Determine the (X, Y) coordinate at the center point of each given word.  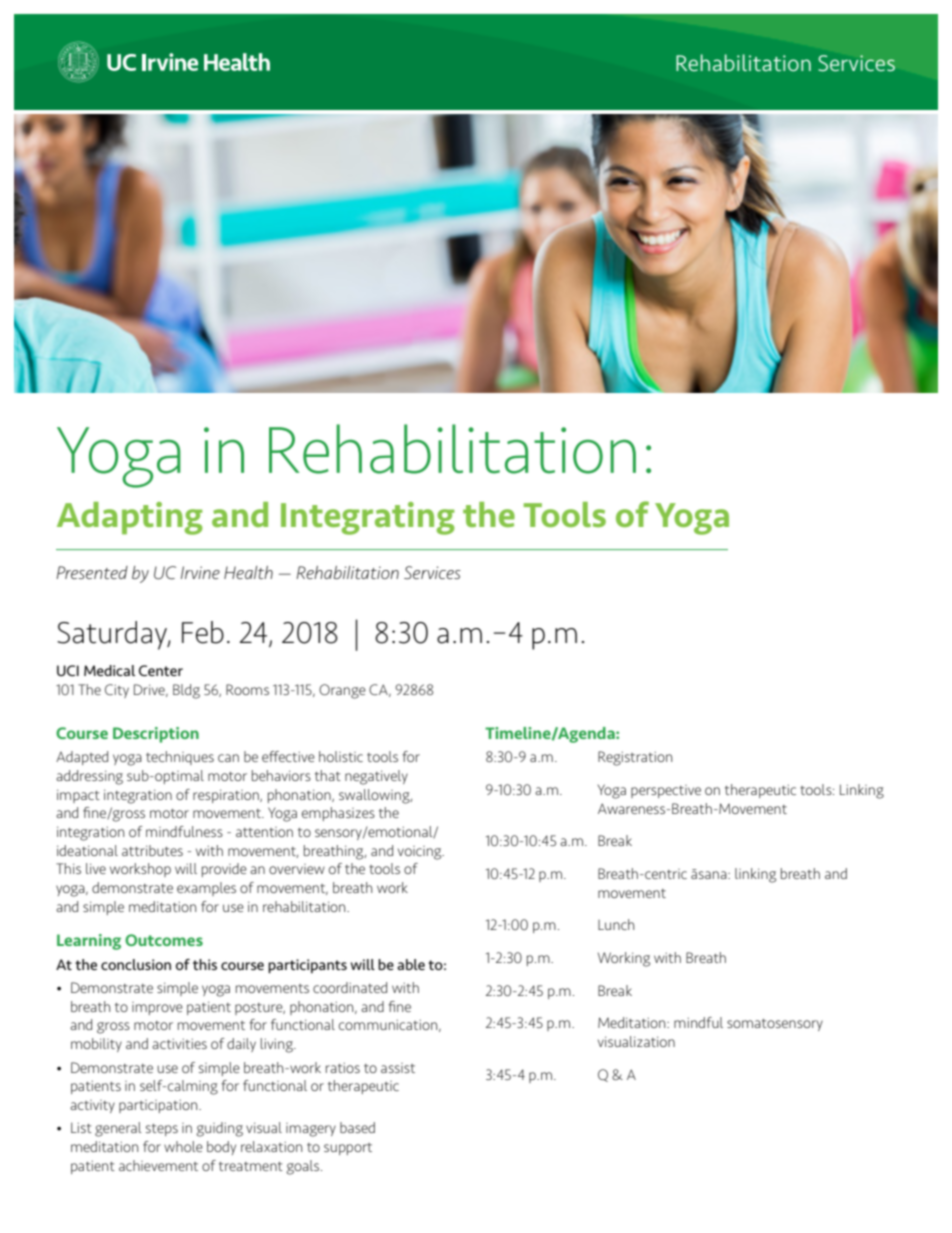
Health (248, 572)
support (348, 1149)
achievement (158, 1165)
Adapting (130, 518)
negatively (376, 777)
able (411, 964)
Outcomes (164, 940)
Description (156, 735)
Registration (635, 758)
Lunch (616, 924)
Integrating (368, 518)
